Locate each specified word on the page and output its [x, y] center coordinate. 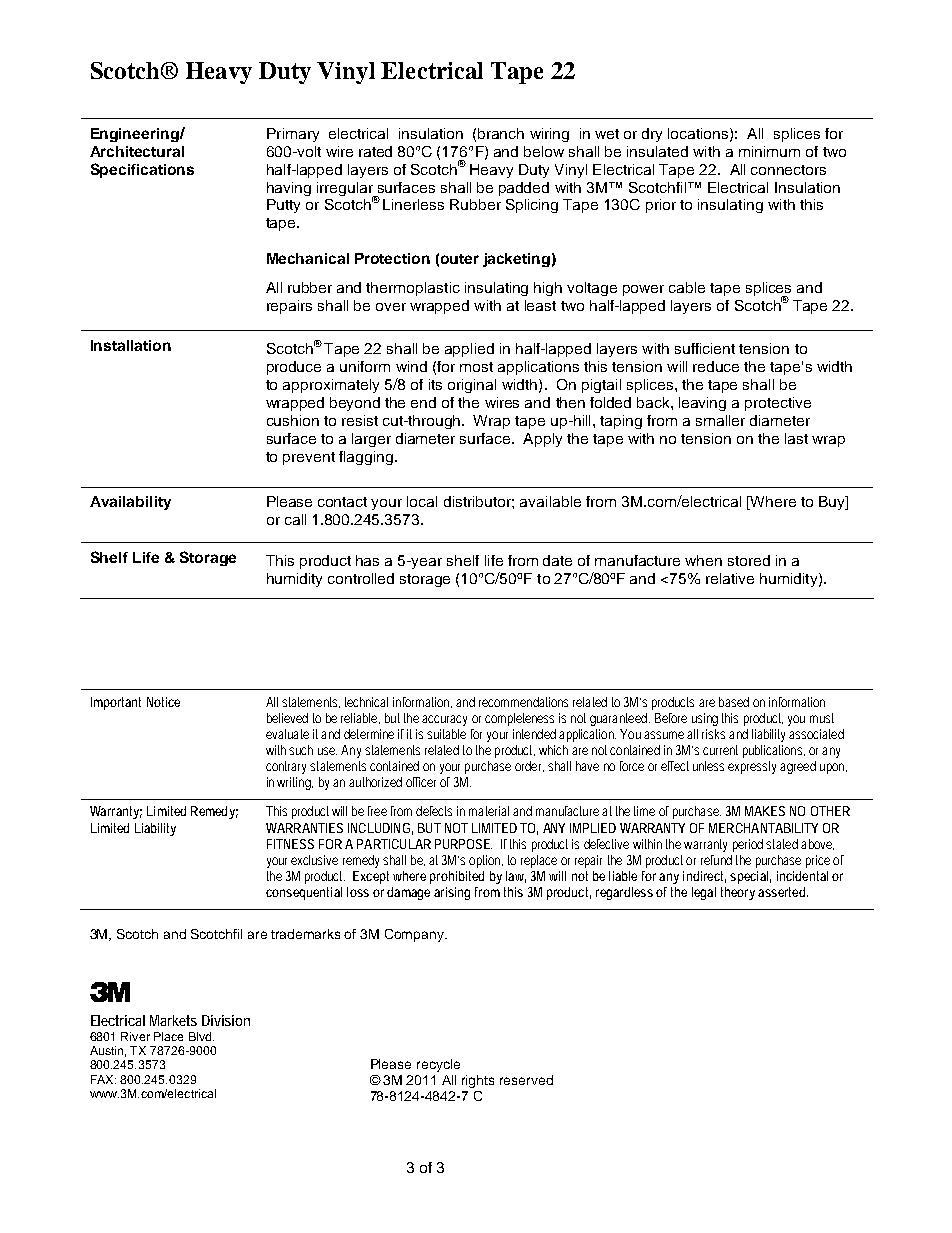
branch [501, 133]
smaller [720, 420]
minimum [769, 151]
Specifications [142, 170]
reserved [526, 1080]
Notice [163, 702]
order [529, 766]
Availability [130, 503]
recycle [438, 1065]
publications [774, 751]
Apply [542, 440]
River [135, 1036]
